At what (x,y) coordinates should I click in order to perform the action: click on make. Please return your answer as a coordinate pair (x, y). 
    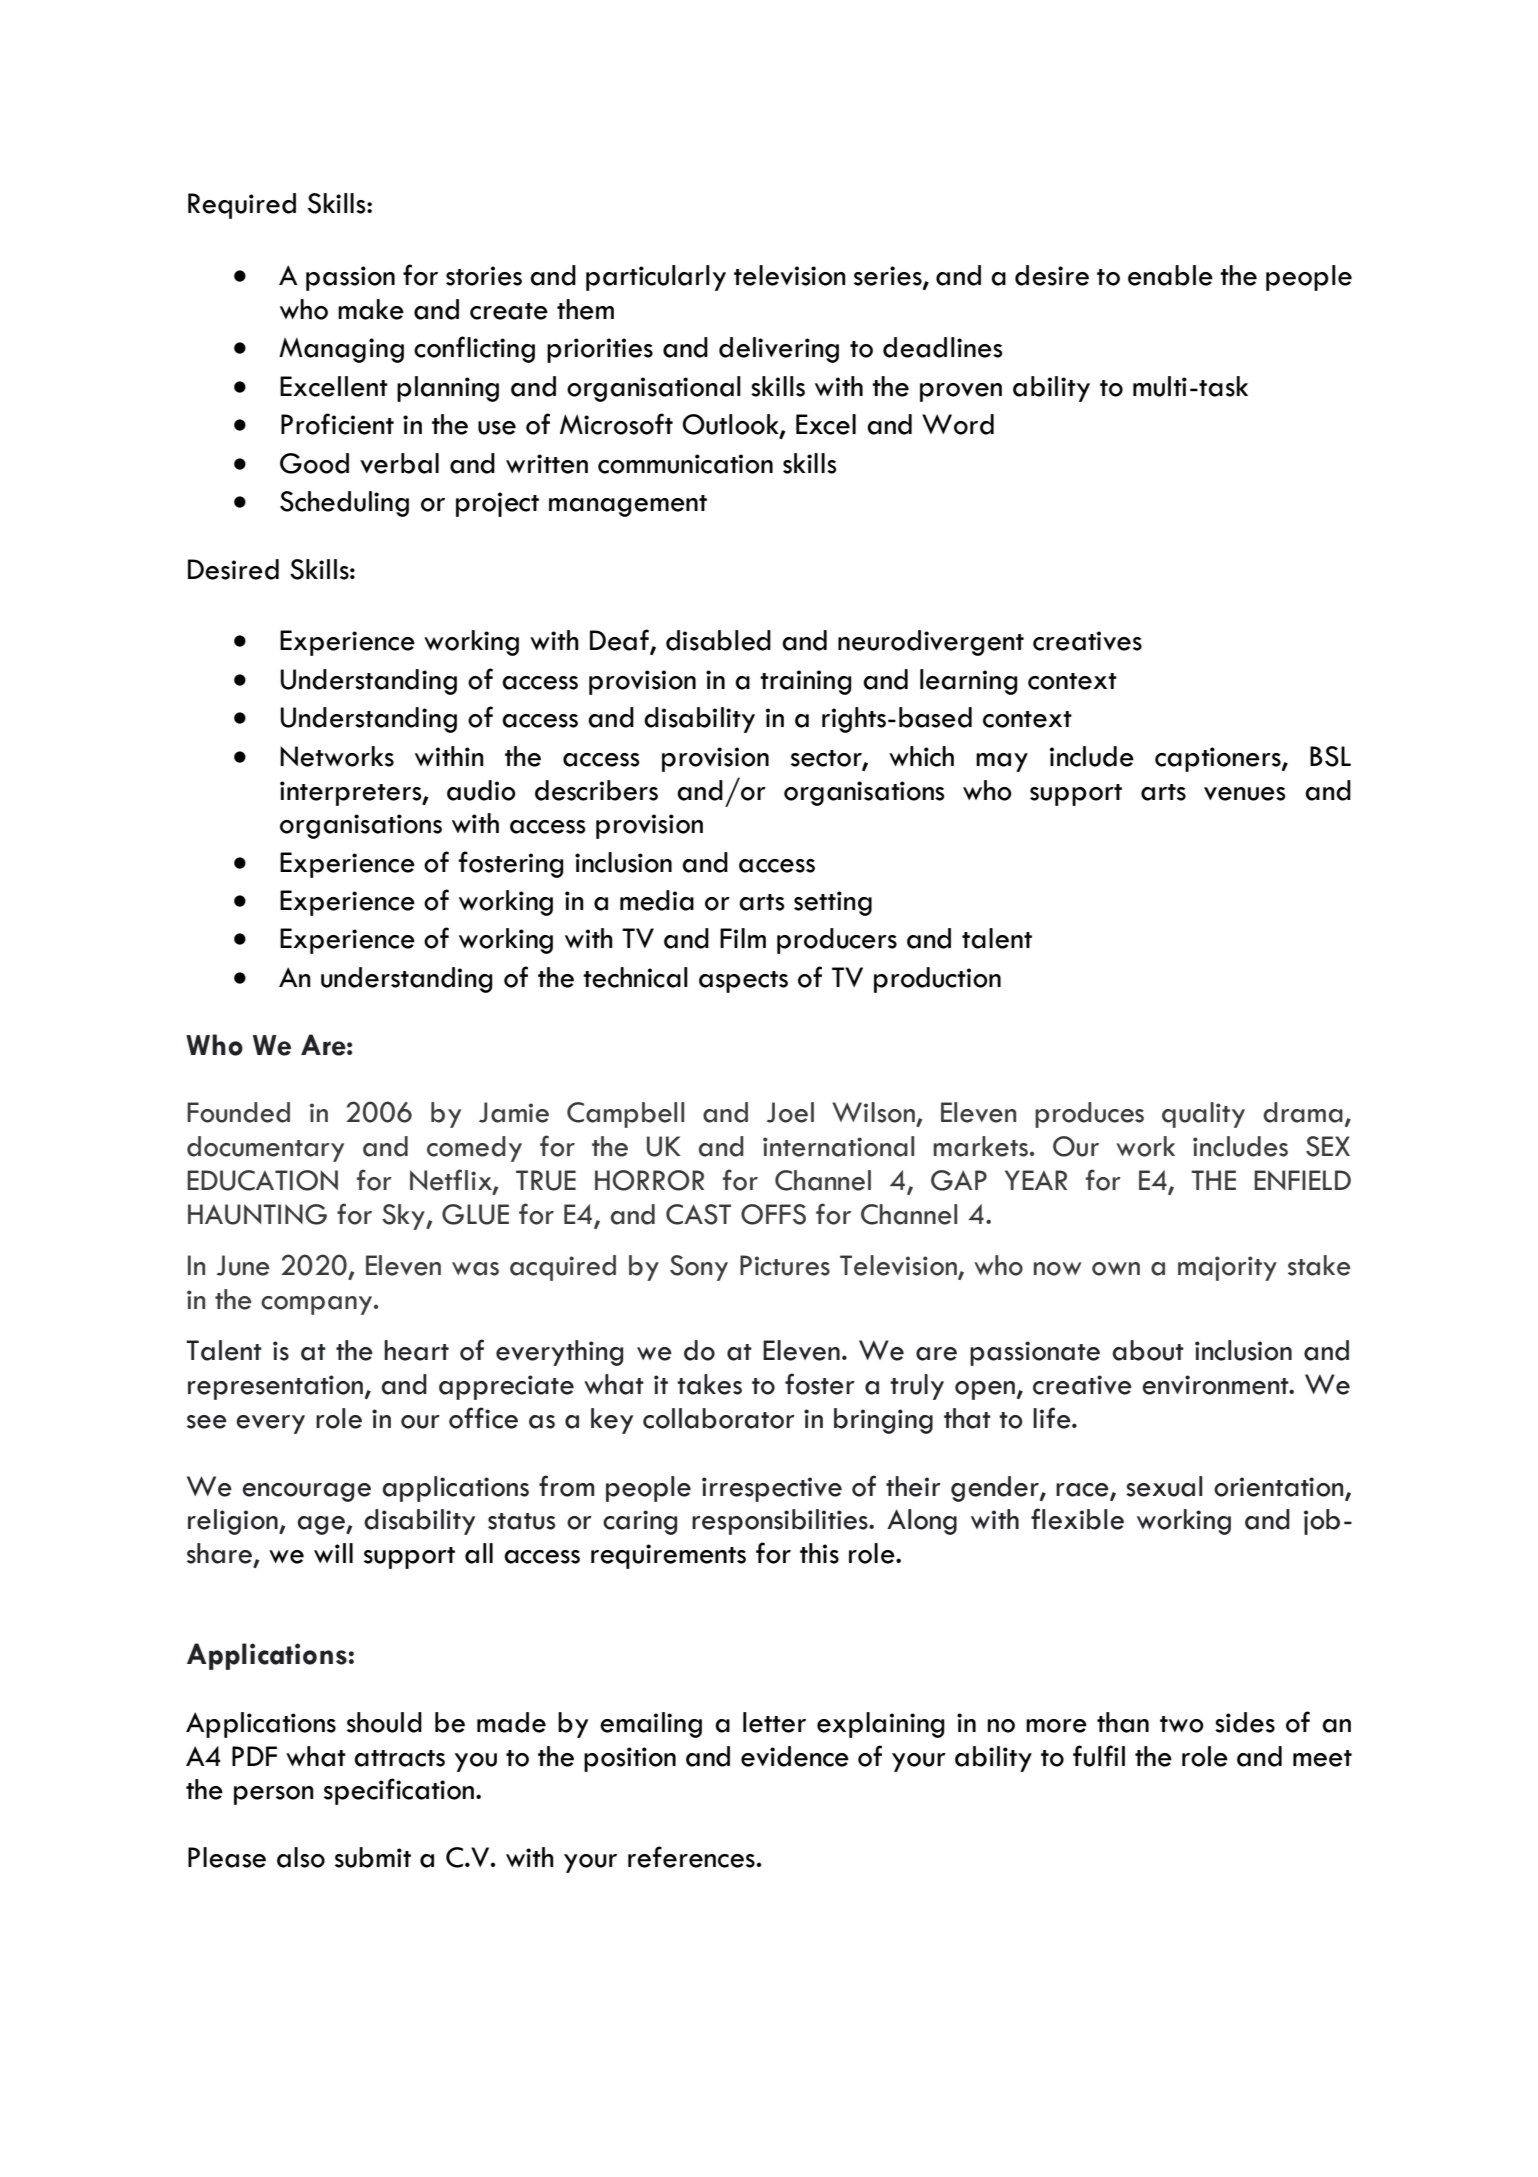
    Looking at the image, I should click on (371, 309).
